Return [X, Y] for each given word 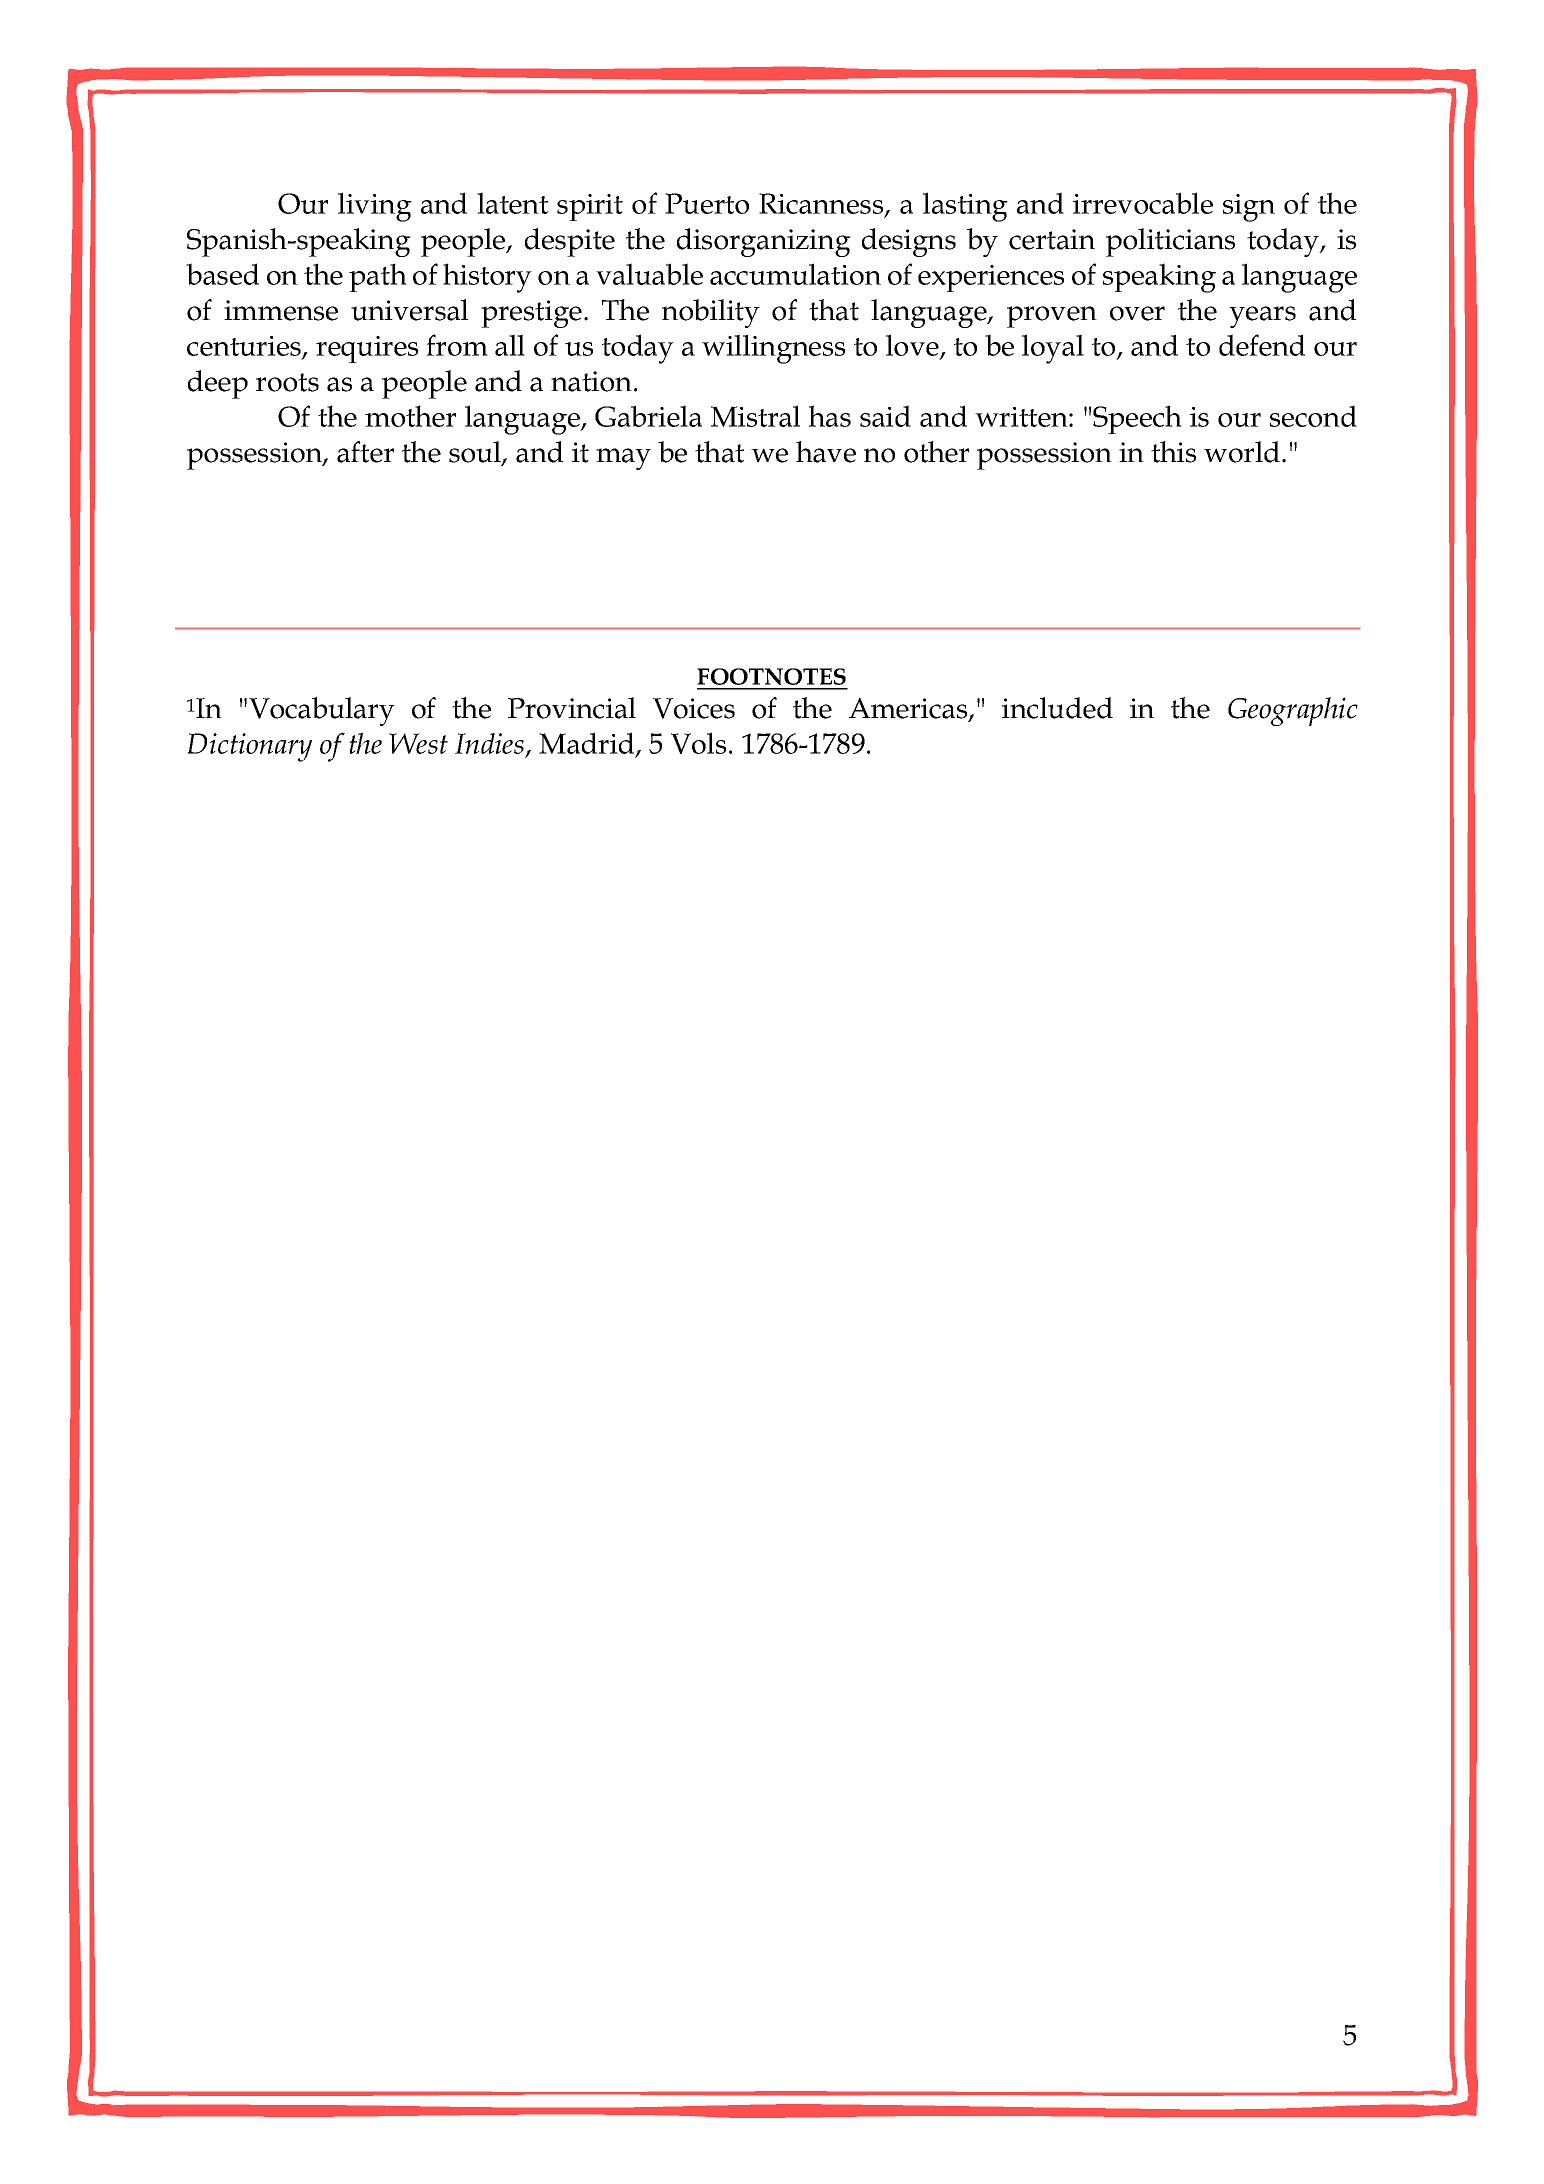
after [365, 452]
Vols [698, 743]
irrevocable [1143, 203]
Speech [1137, 419]
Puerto [707, 203]
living [375, 207]
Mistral [755, 416]
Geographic [1293, 711]
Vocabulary [322, 711]
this [1173, 452]
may [623, 459]
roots [287, 382]
